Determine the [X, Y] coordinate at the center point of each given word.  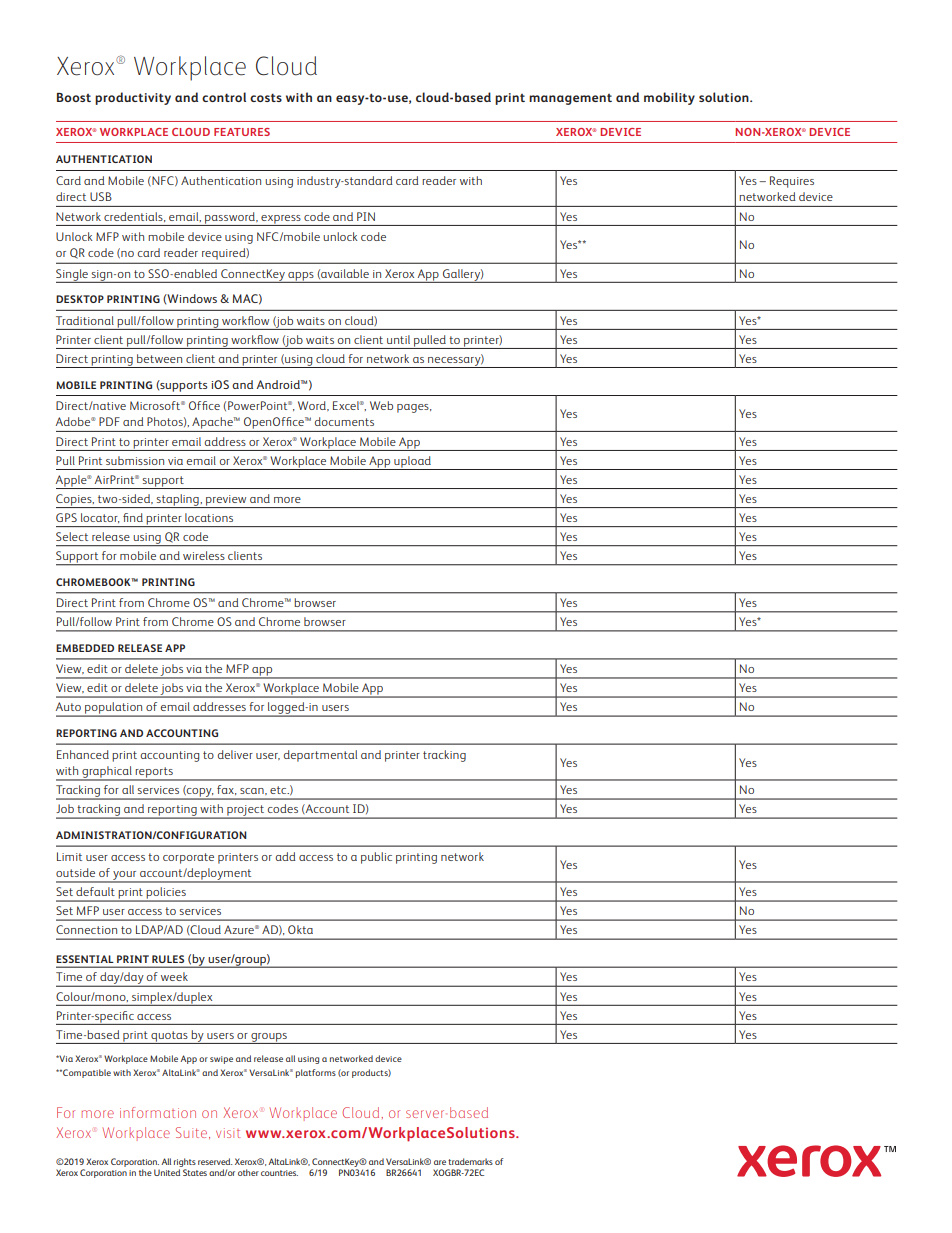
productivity [133, 98]
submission [135, 460]
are [440, 1162]
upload [412, 463]
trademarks [470, 1161]
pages [414, 408]
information [158, 1112]
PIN [366, 216]
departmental [320, 756]
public [376, 858]
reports [154, 773]
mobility [669, 98]
